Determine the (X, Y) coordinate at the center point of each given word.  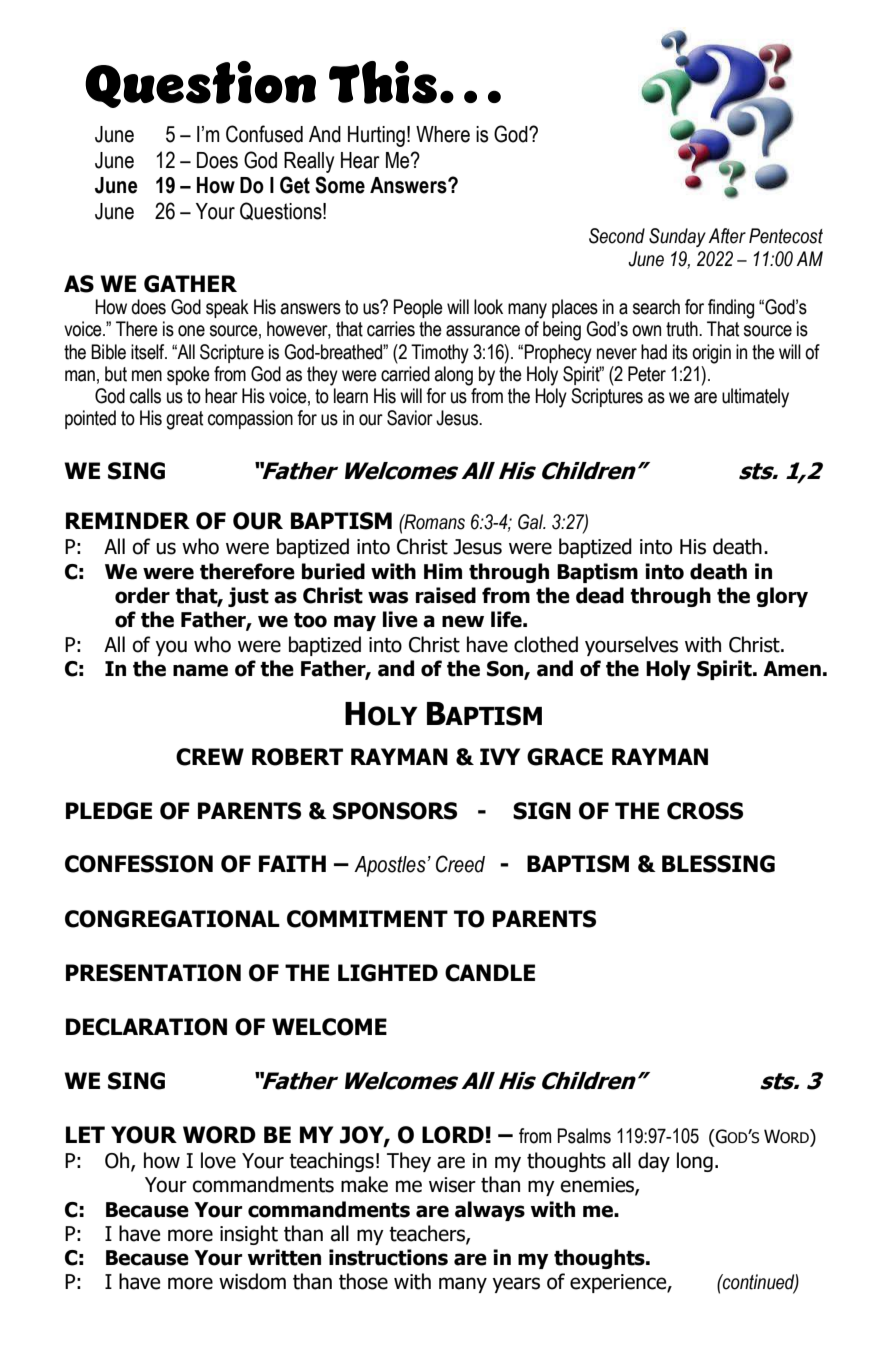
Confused (264, 134)
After (727, 236)
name (200, 670)
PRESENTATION (153, 973)
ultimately (755, 398)
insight (249, 1235)
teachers (428, 1234)
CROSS (705, 811)
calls (145, 396)
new (463, 621)
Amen (792, 669)
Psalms (584, 1136)
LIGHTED (388, 973)
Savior (410, 418)
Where (443, 134)
